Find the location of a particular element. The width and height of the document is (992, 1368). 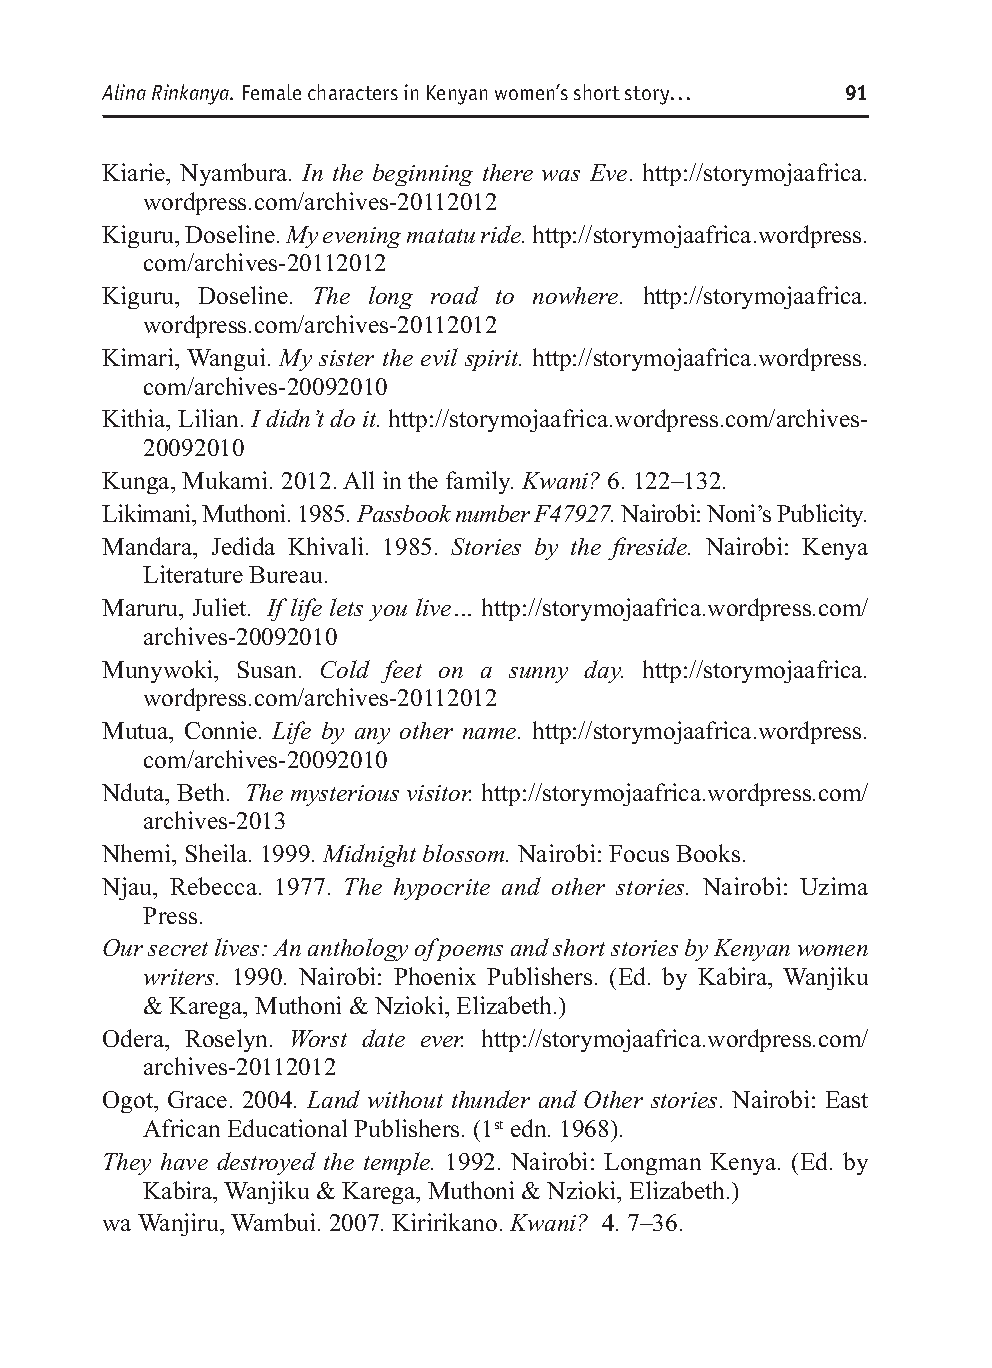

there is located at coordinates (508, 172).
